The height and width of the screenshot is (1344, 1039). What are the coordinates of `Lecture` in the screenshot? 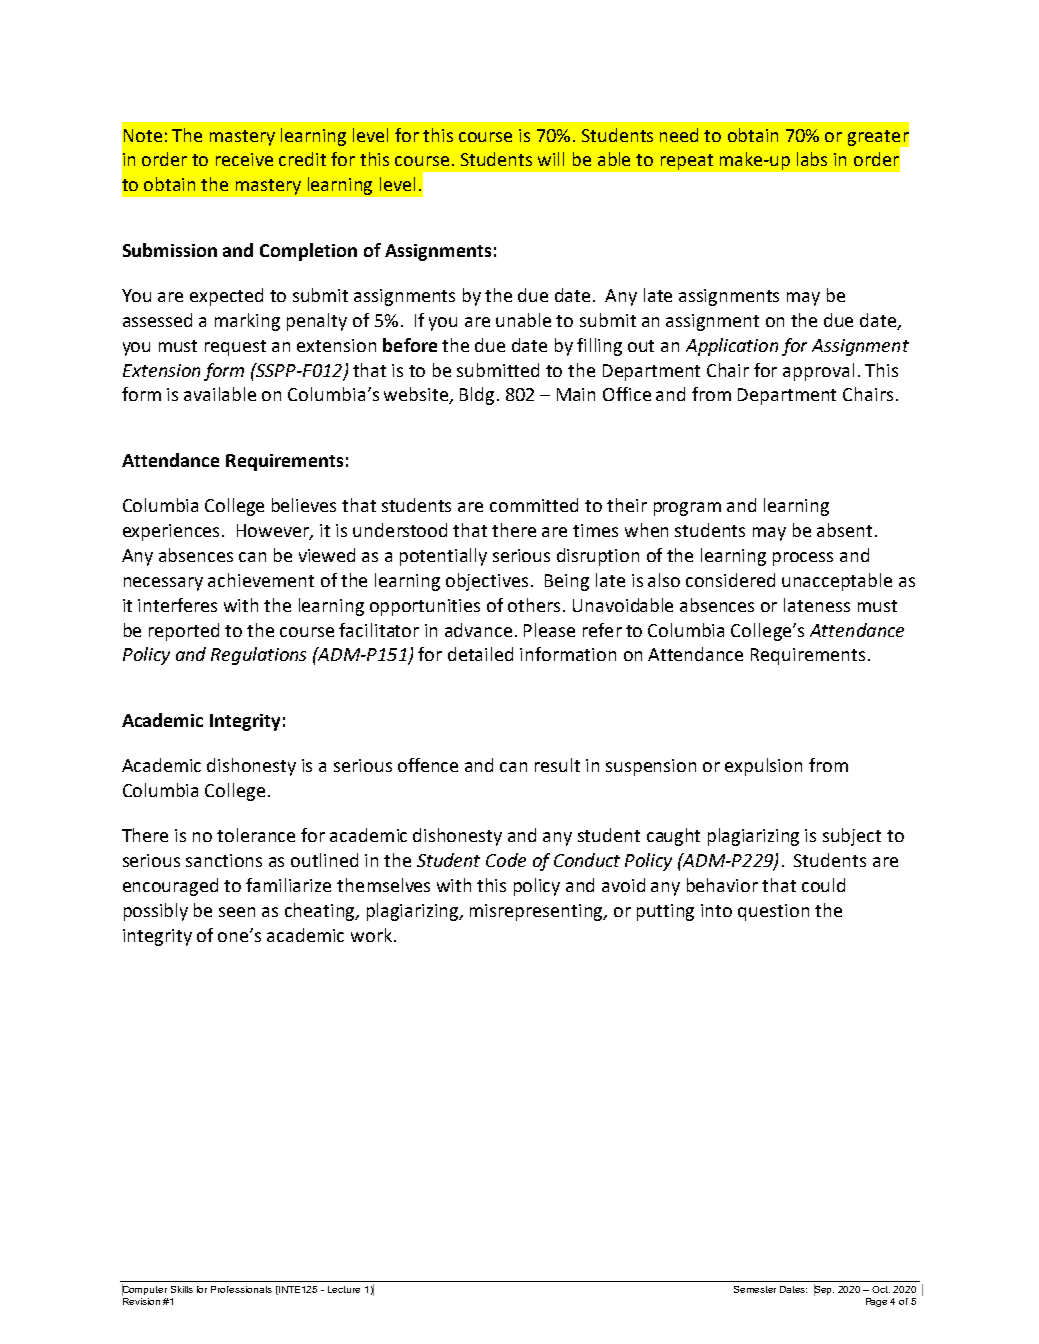 It's located at (344, 1289).
